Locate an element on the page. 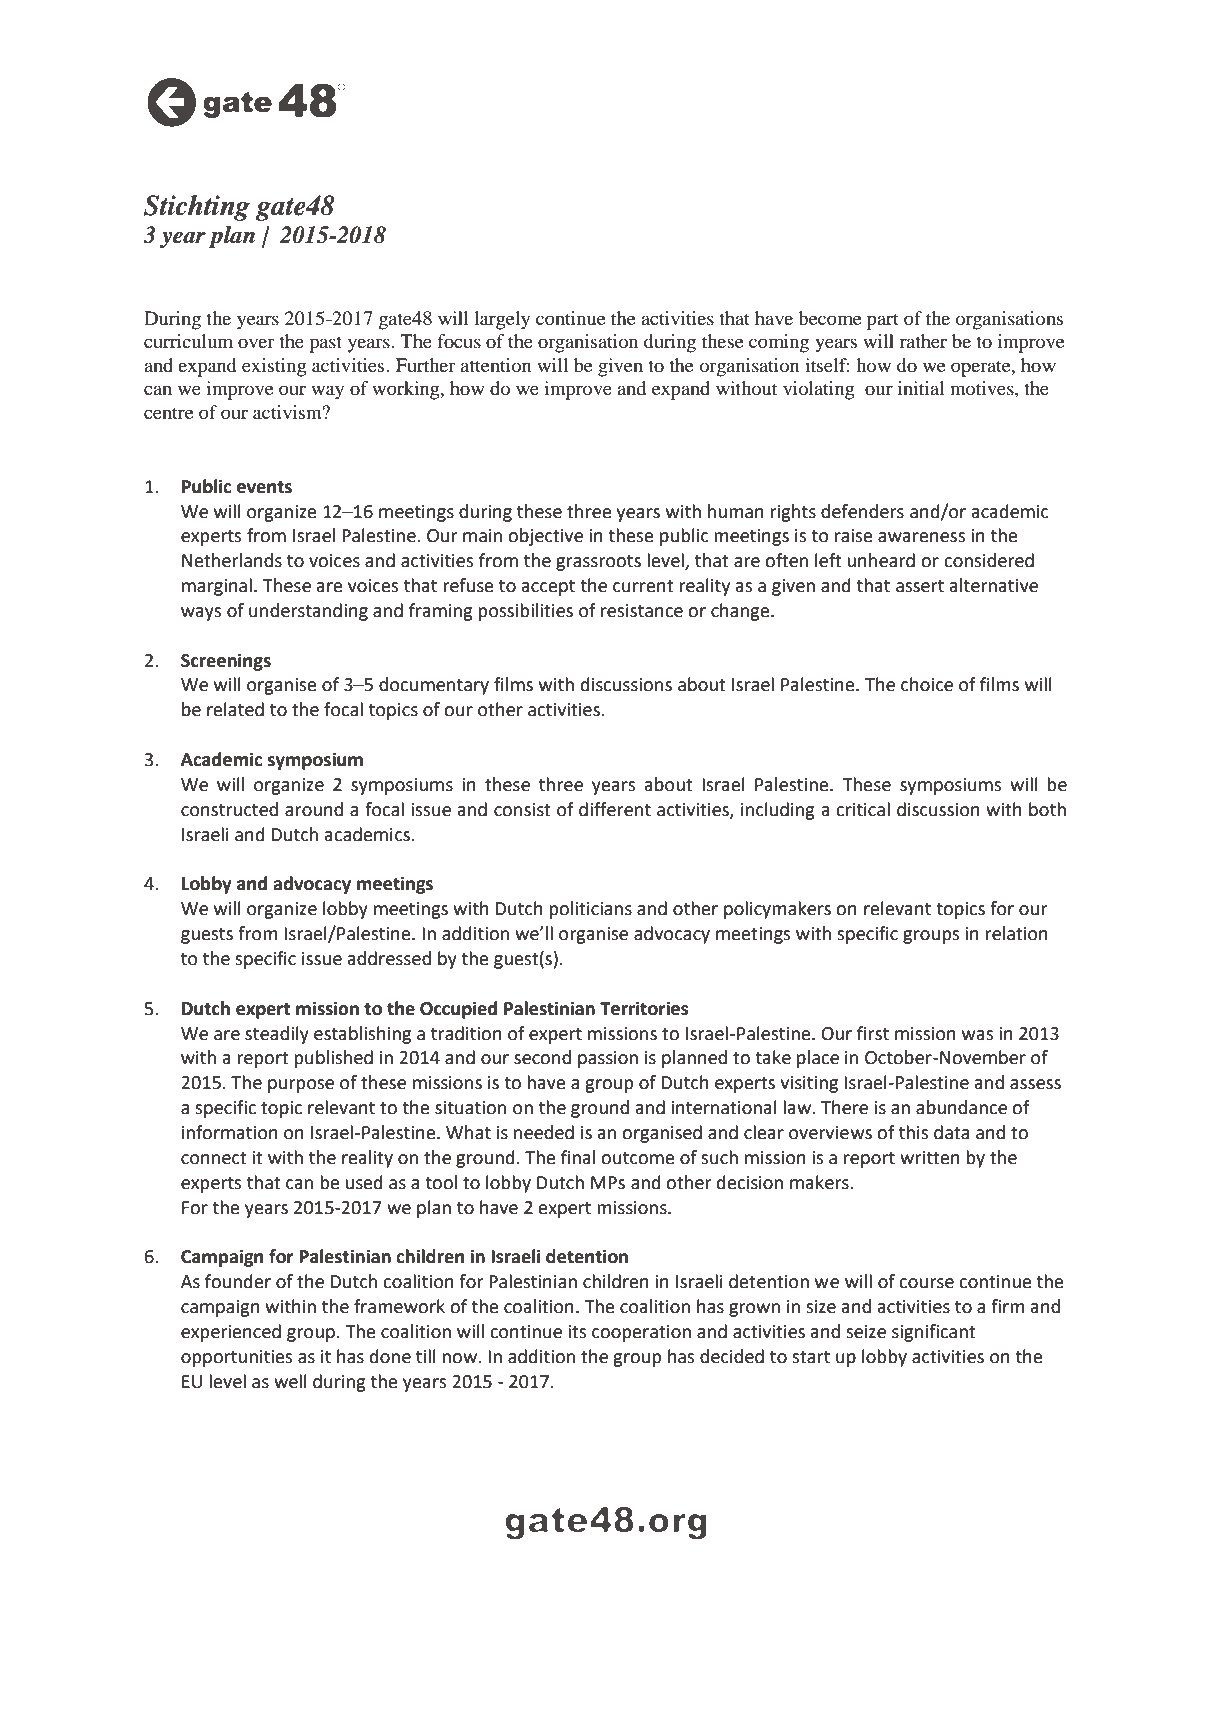 This image has width=1212, height=1714. existing is located at coordinates (274, 367).
